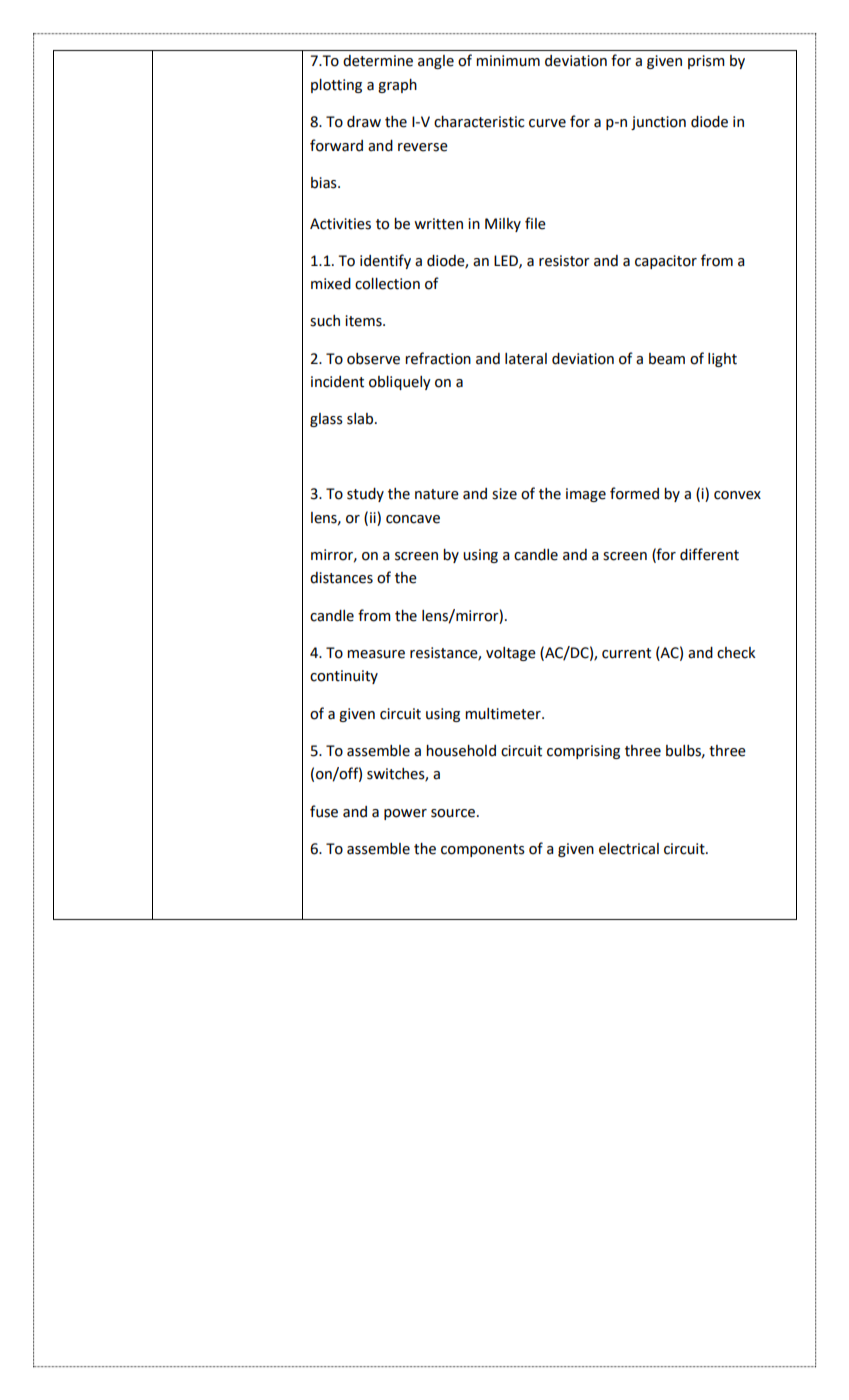  What do you see at coordinates (706, 62) in the page?
I see `prism` at bounding box center [706, 62].
